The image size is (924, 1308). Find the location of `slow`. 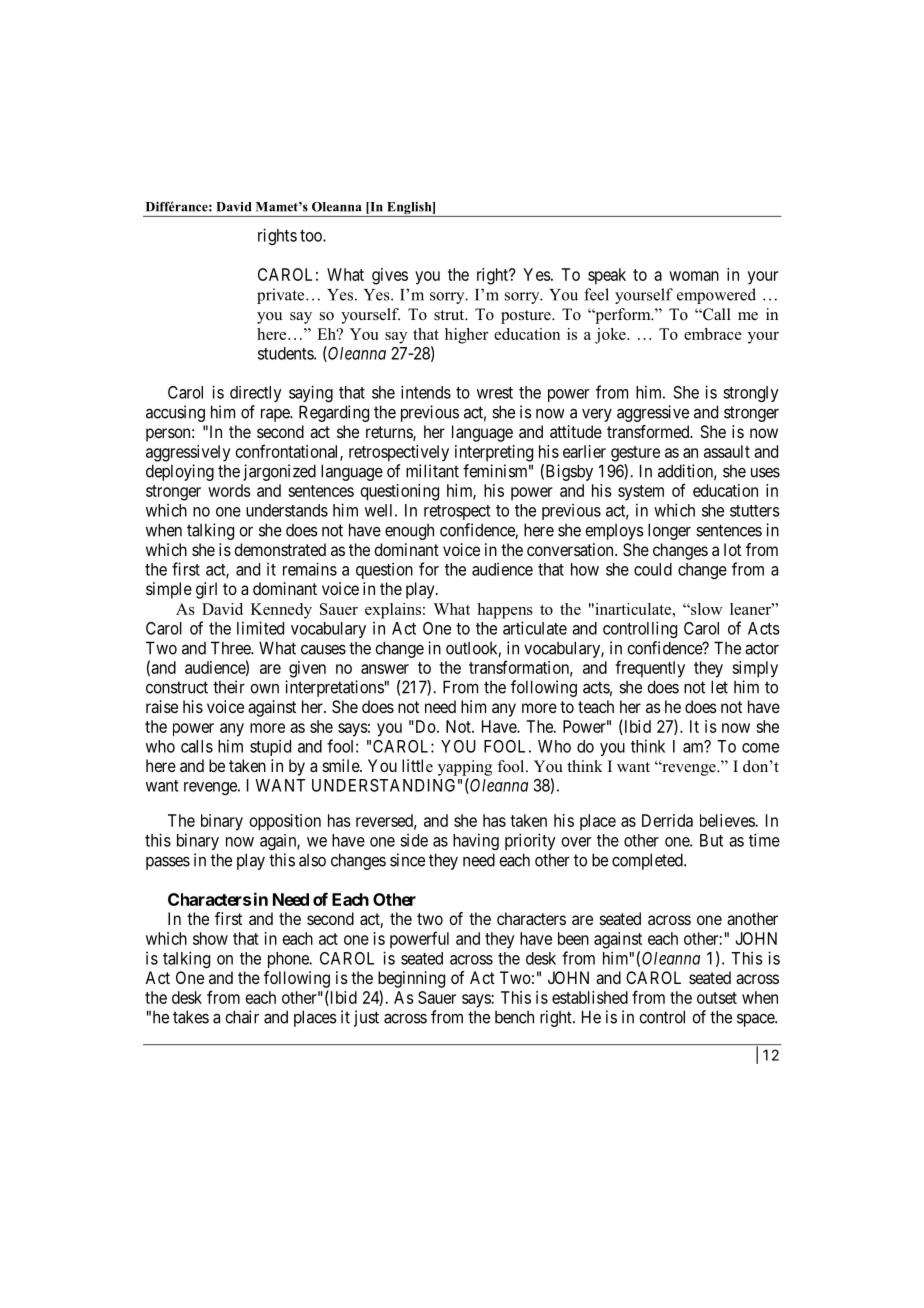

slow is located at coordinates (706, 609).
